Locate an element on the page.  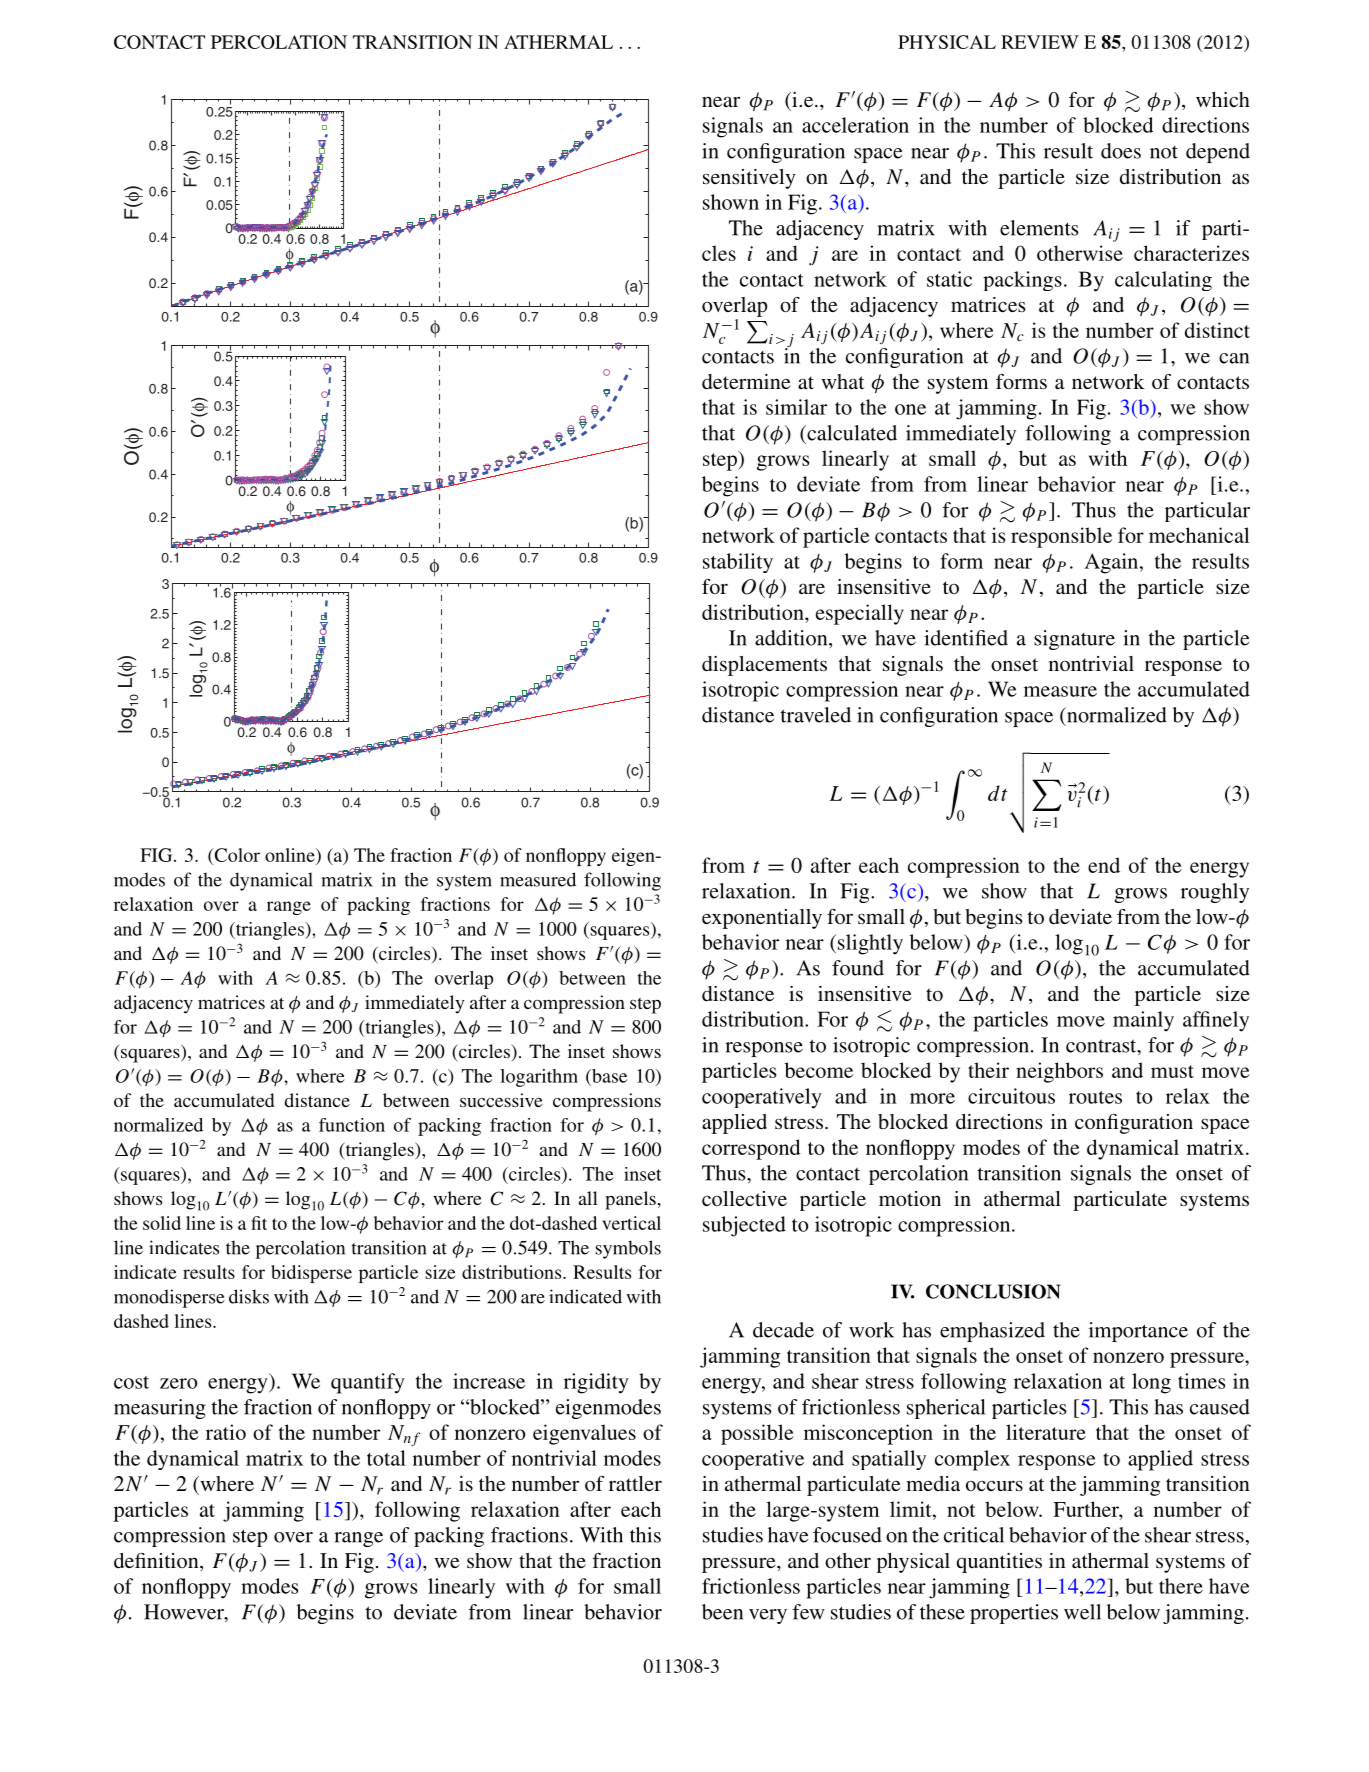
REVIEW is located at coordinates (1040, 42).
